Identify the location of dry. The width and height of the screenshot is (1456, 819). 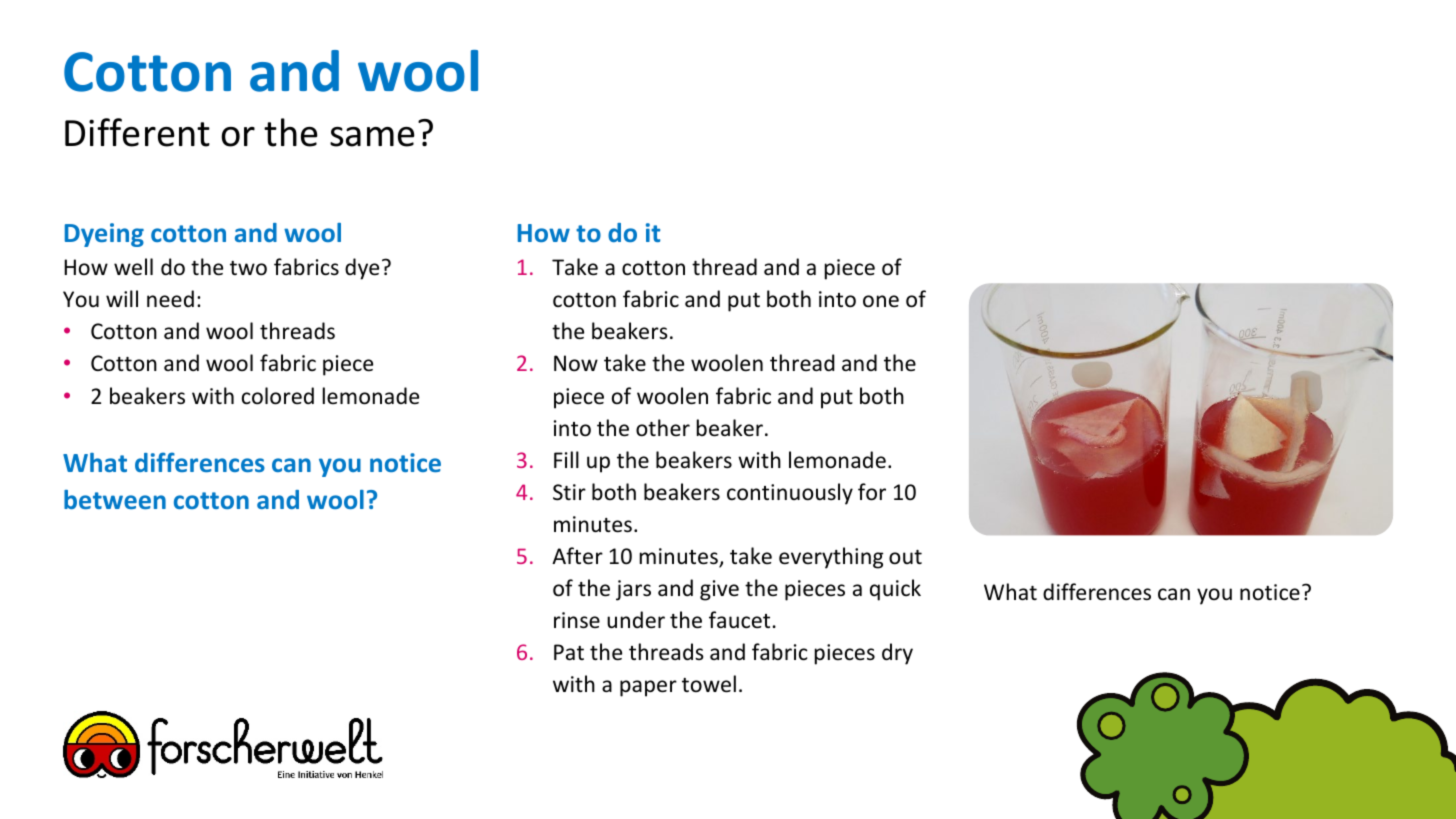
(897, 654).
